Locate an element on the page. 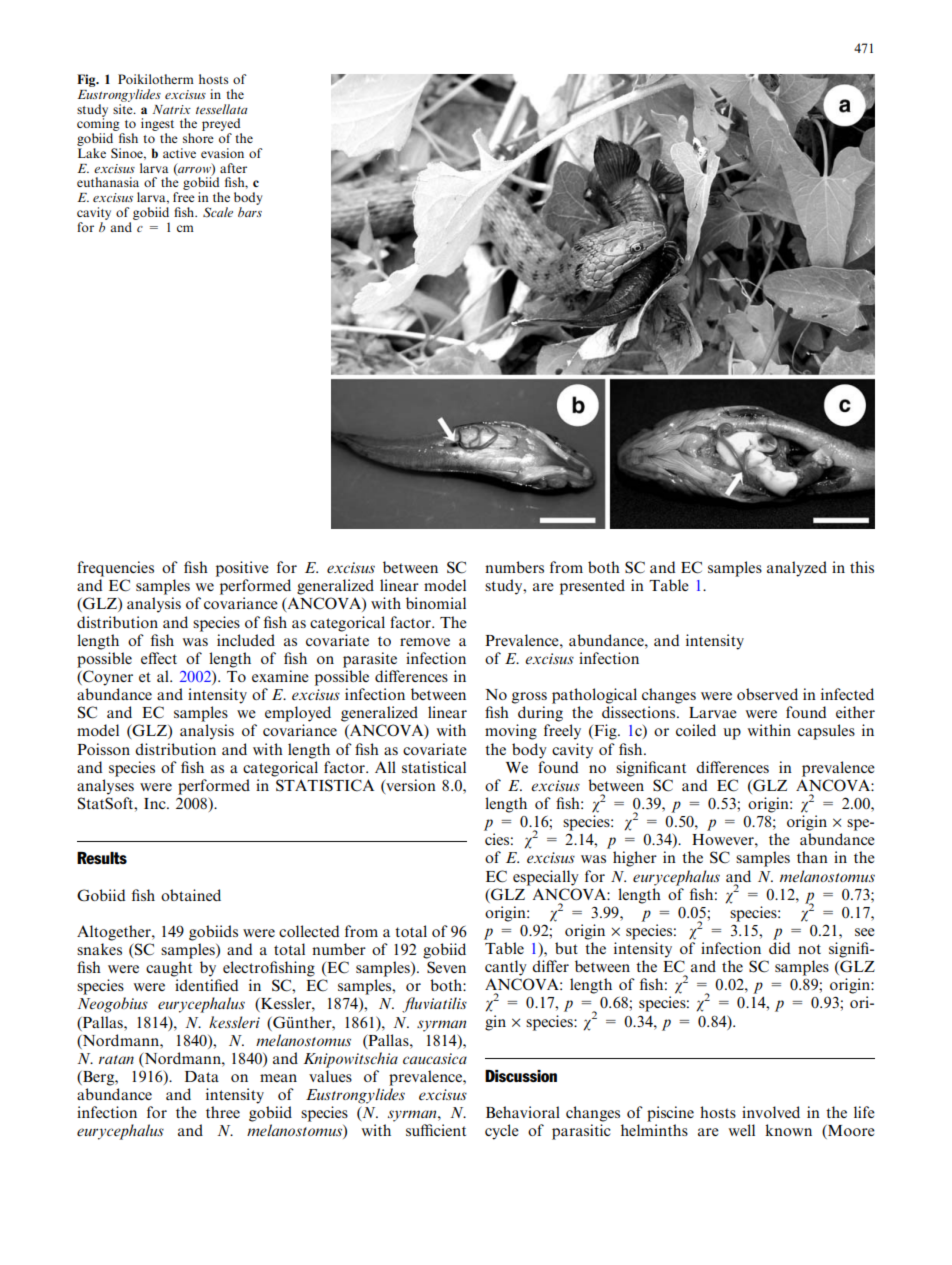 The height and width of the document is (1265, 952). analyzed is located at coordinates (797, 569).
